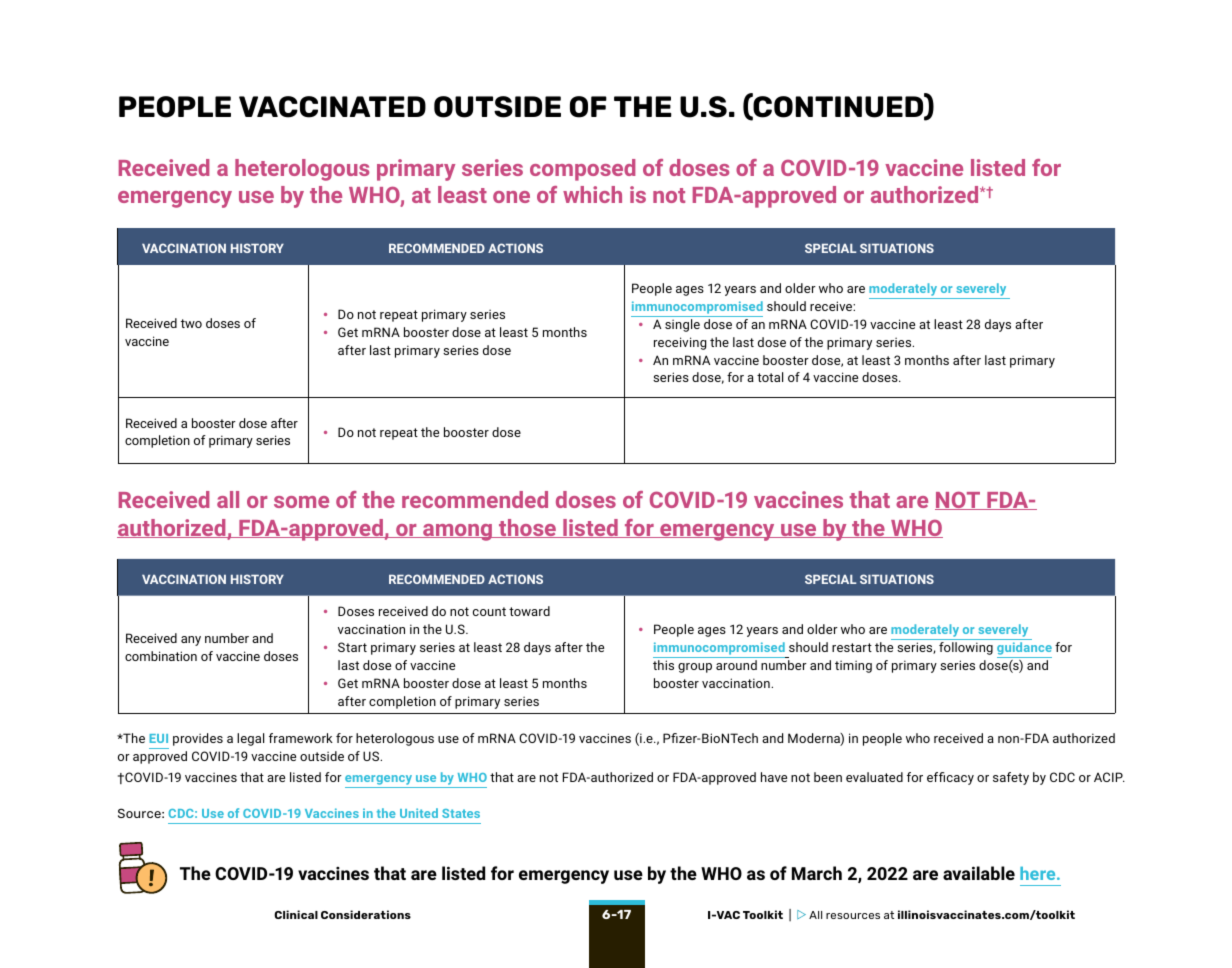 This screenshot has height=968, width=1232. What do you see at coordinates (663, 665) in the screenshot?
I see `this` at bounding box center [663, 665].
